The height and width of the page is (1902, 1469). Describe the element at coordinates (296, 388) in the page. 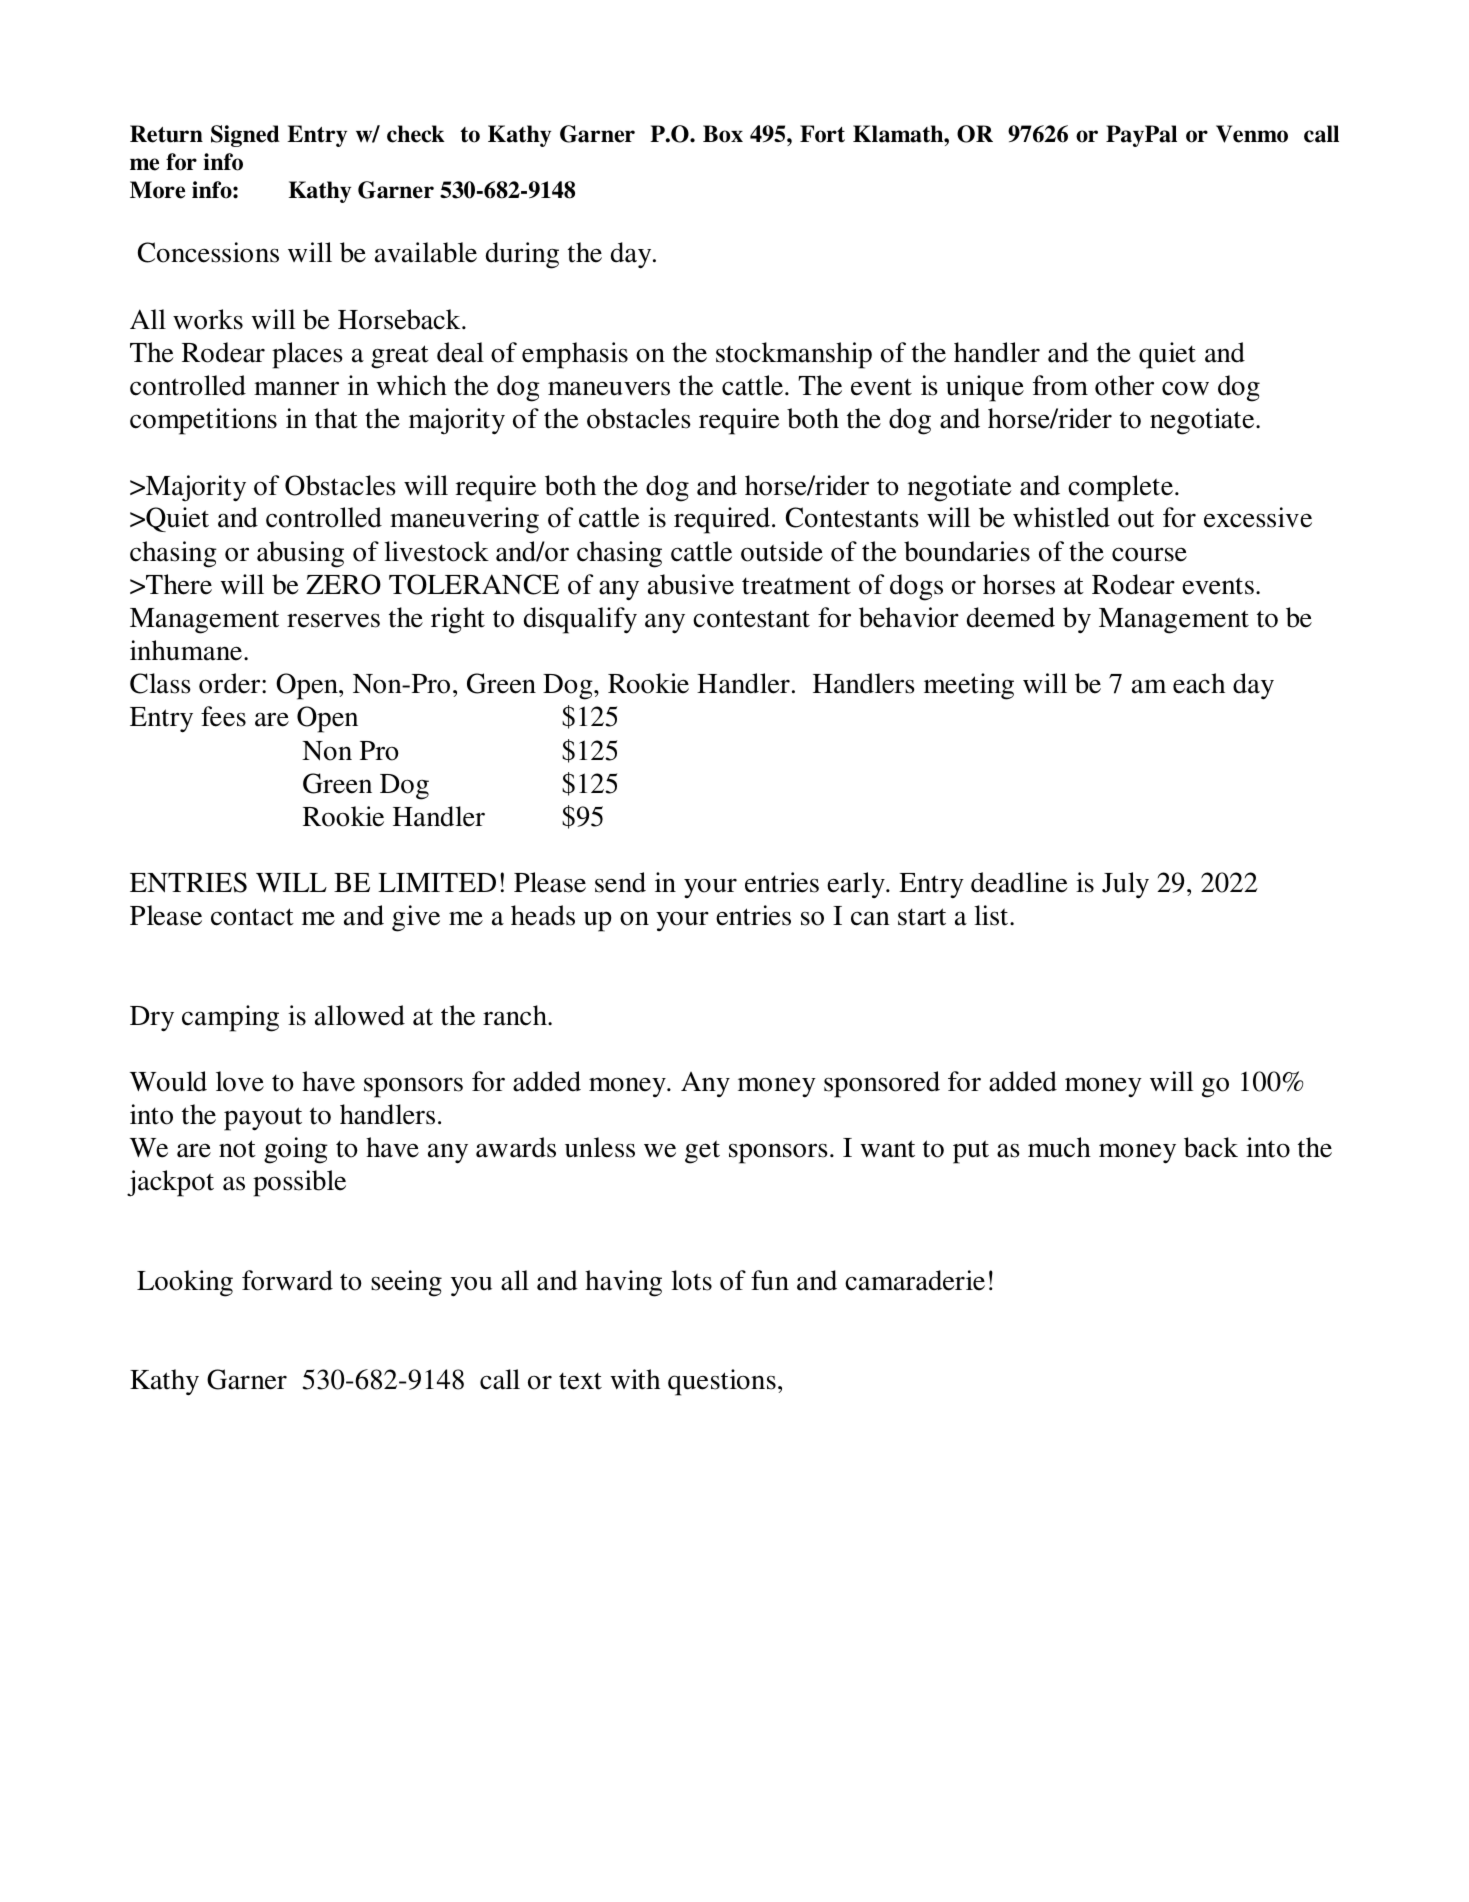

I see `manner` at that location.
